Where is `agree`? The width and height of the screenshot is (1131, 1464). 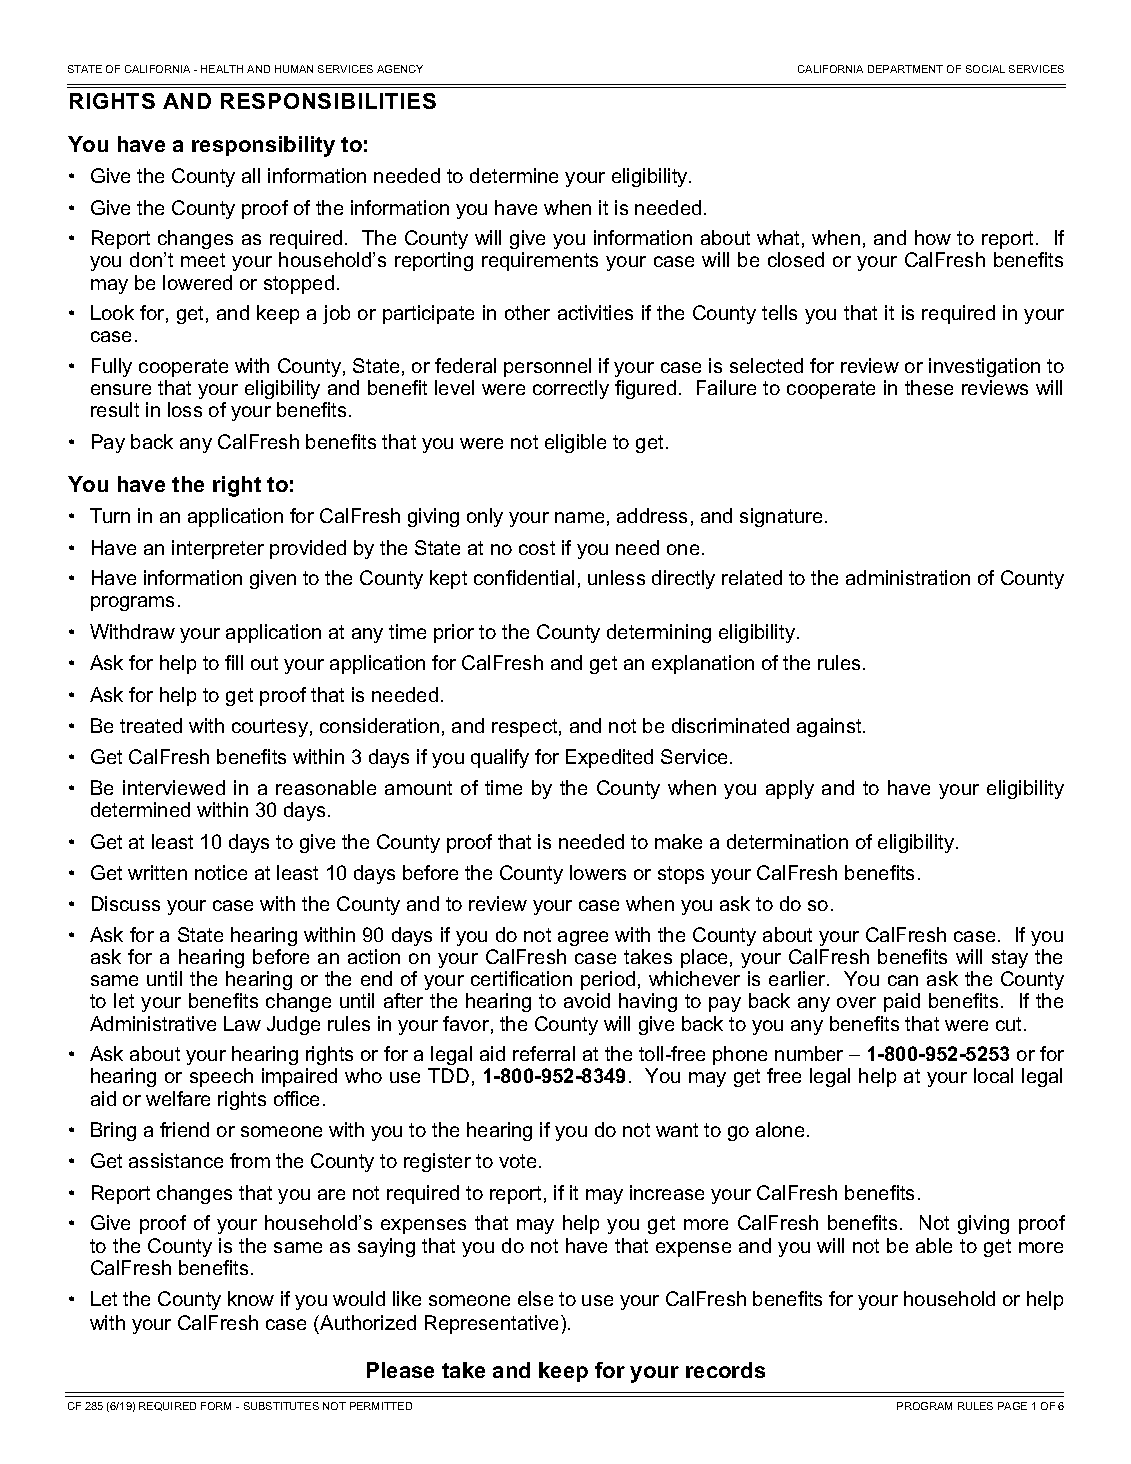 agree is located at coordinates (583, 938).
